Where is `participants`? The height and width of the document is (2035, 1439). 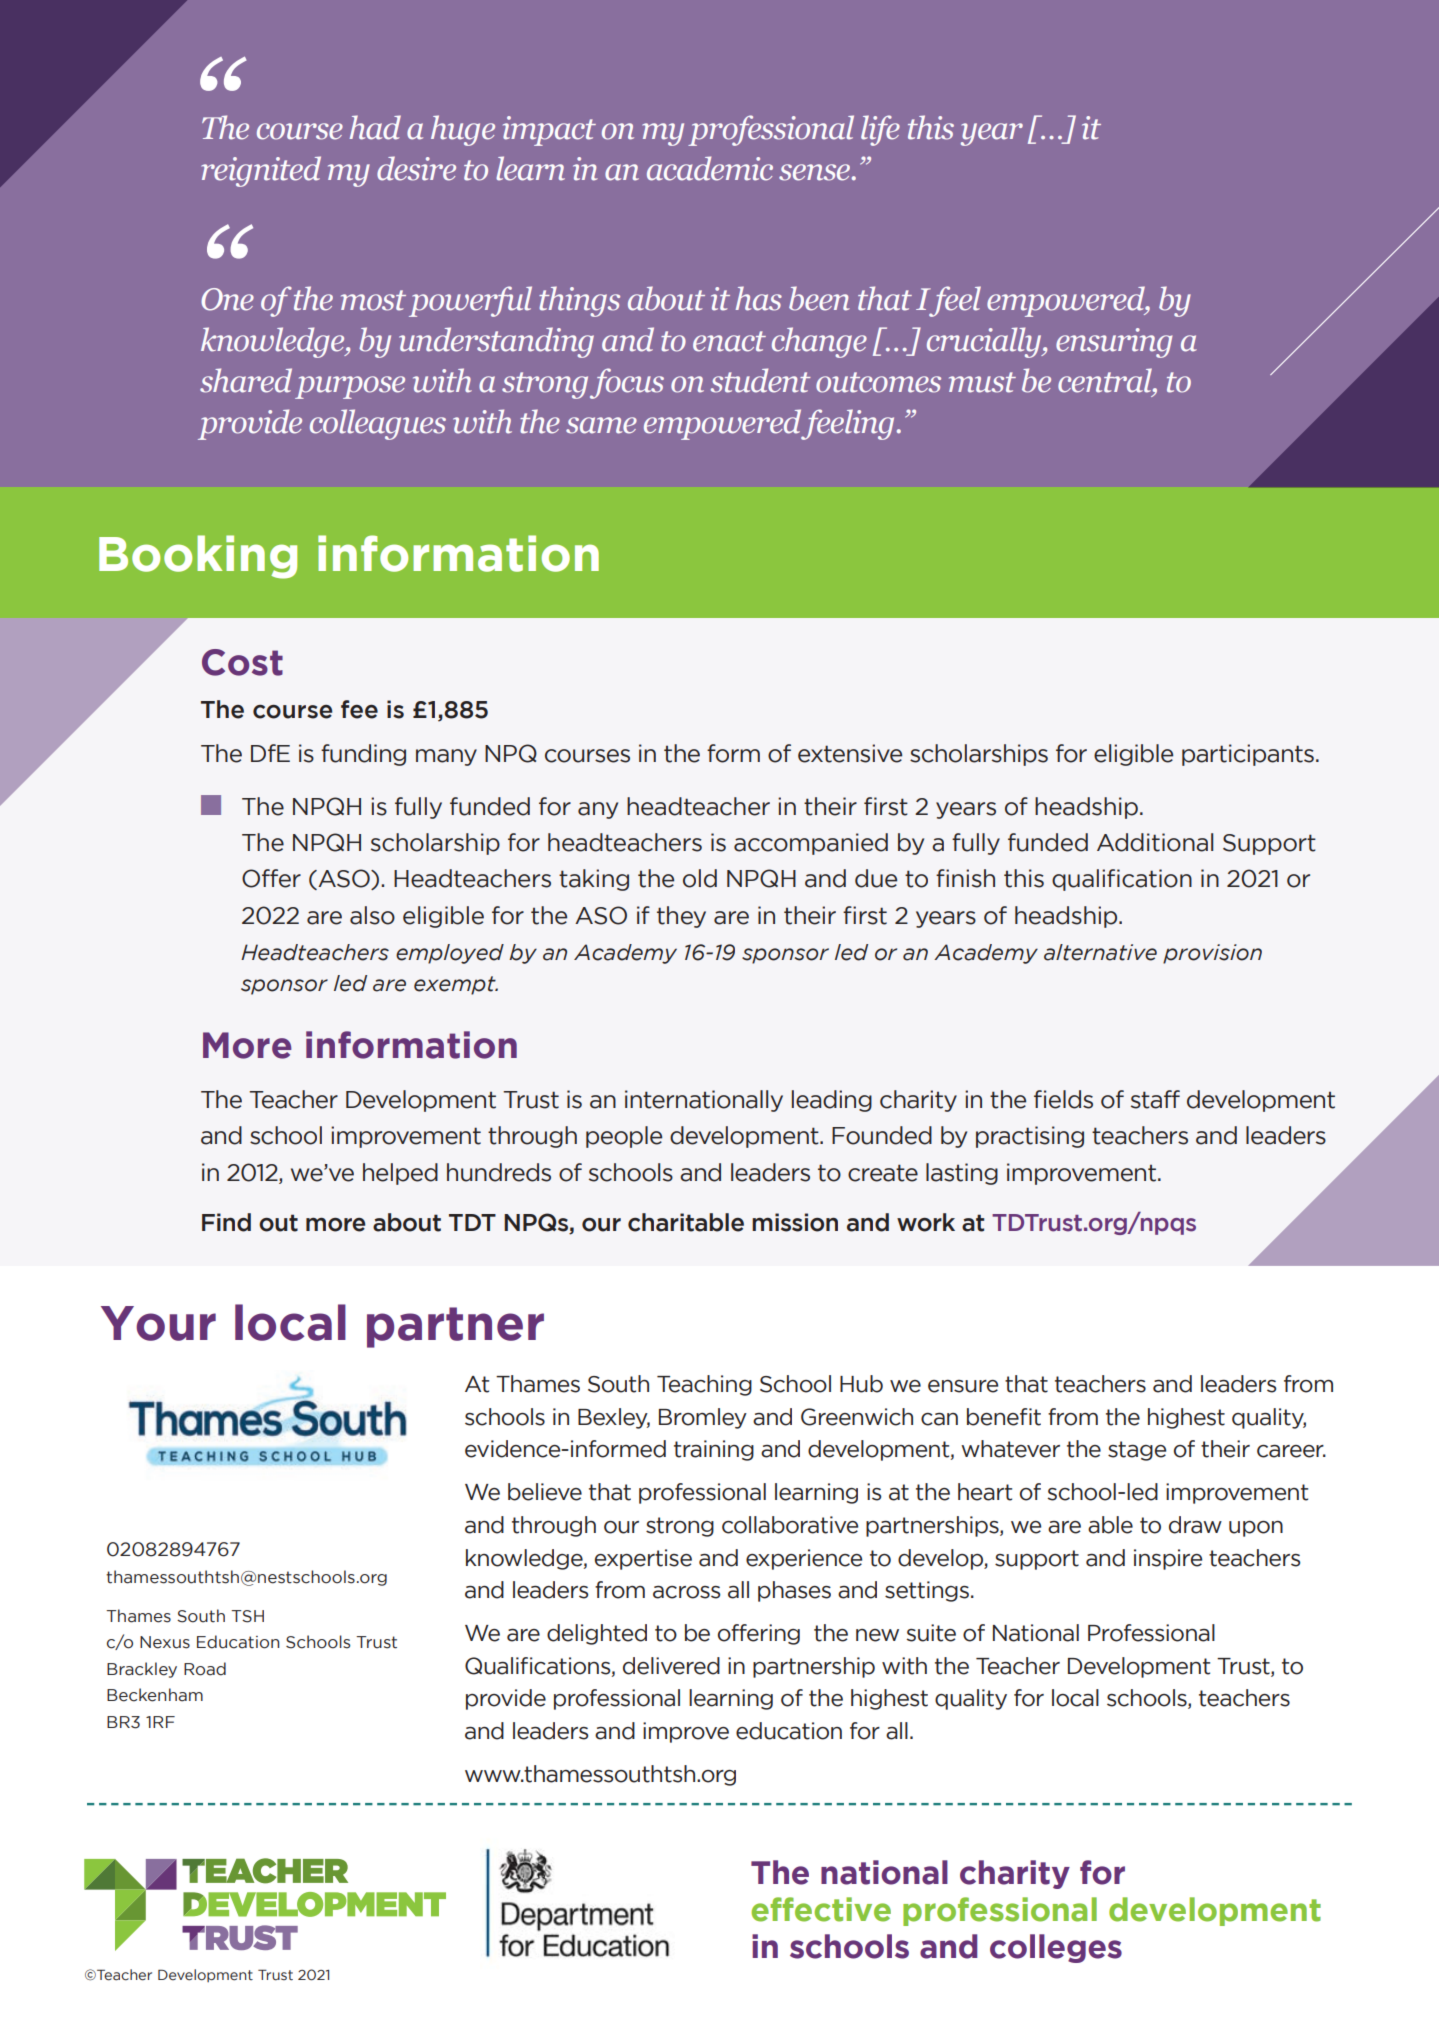
participants is located at coordinates (1248, 755).
